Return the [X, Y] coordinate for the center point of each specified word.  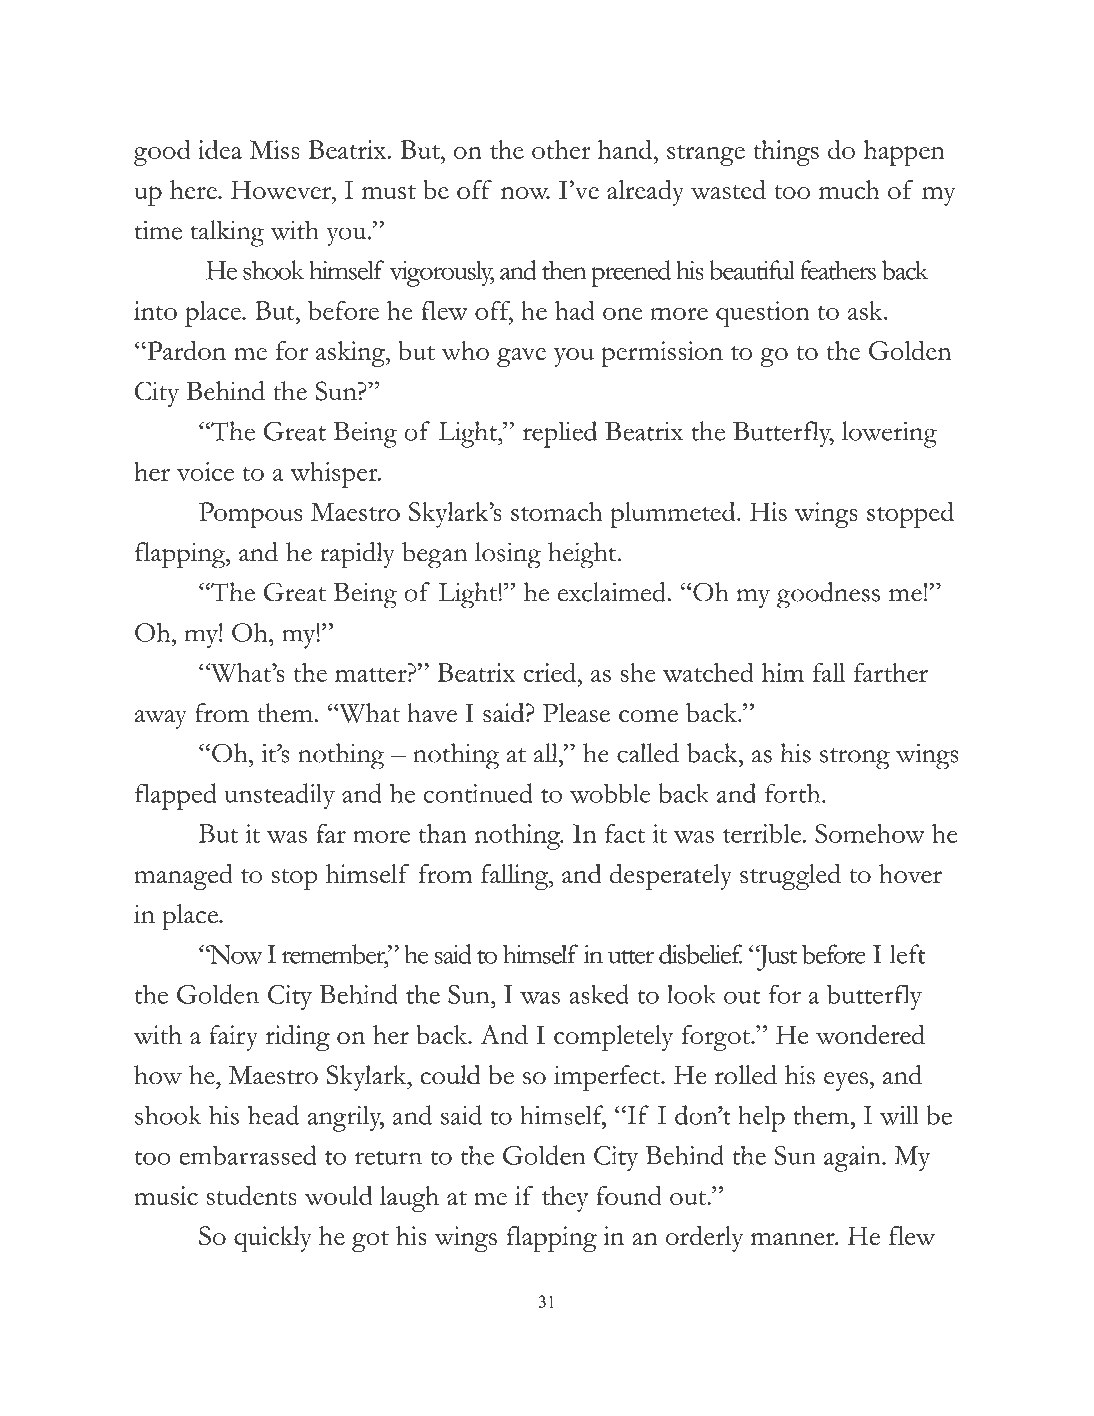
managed [183, 877]
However [282, 189]
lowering [889, 434]
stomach [557, 511]
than [442, 833]
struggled [790, 877]
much [849, 189]
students [252, 1195]
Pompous [251, 515]
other [561, 149]
